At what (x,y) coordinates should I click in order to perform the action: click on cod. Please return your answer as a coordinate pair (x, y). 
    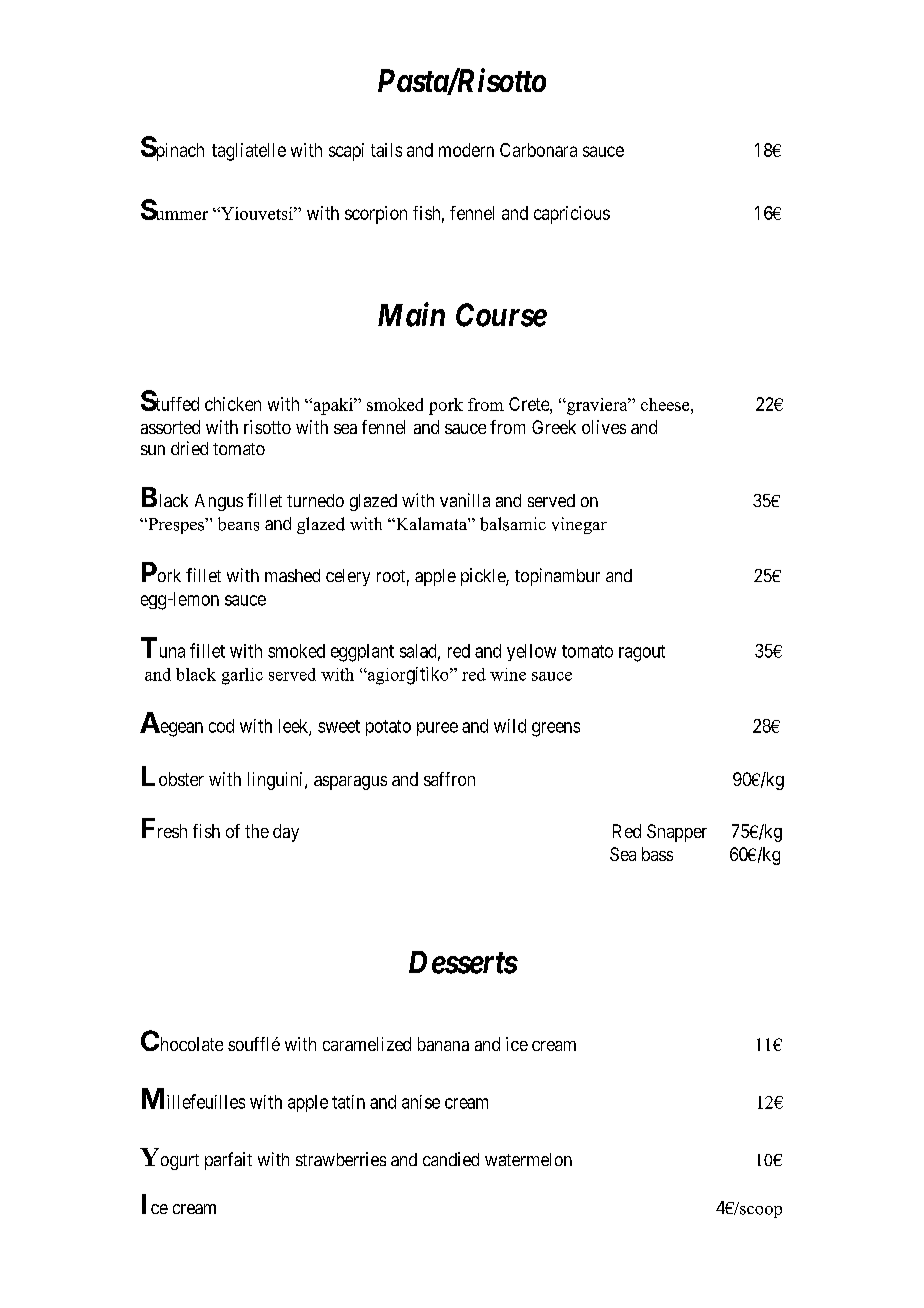
    Looking at the image, I should click on (221, 726).
